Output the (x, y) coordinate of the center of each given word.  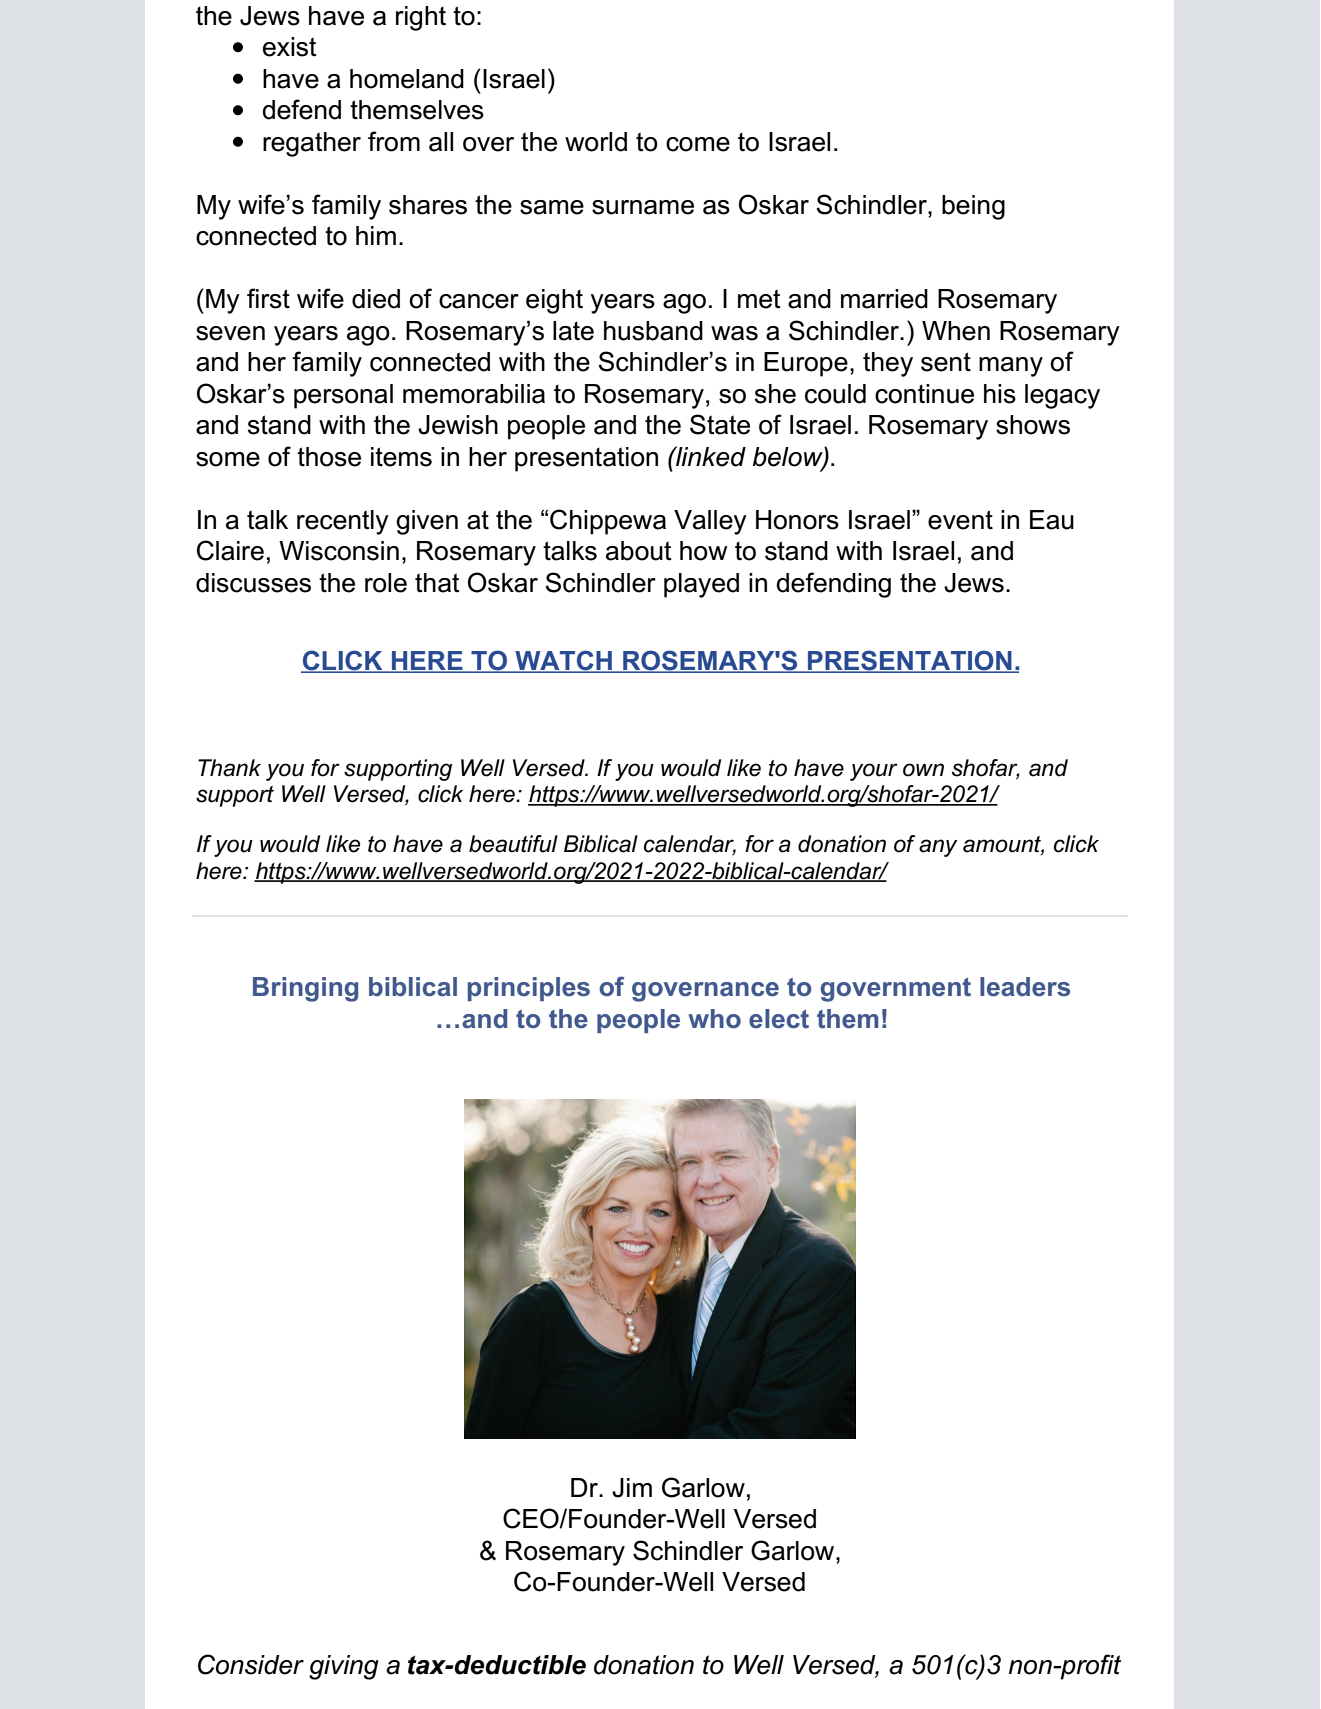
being (973, 207)
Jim (632, 1488)
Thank (229, 768)
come (698, 144)
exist (290, 47)
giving (344, 1667)
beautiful (513, 844)
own (923, 770)
